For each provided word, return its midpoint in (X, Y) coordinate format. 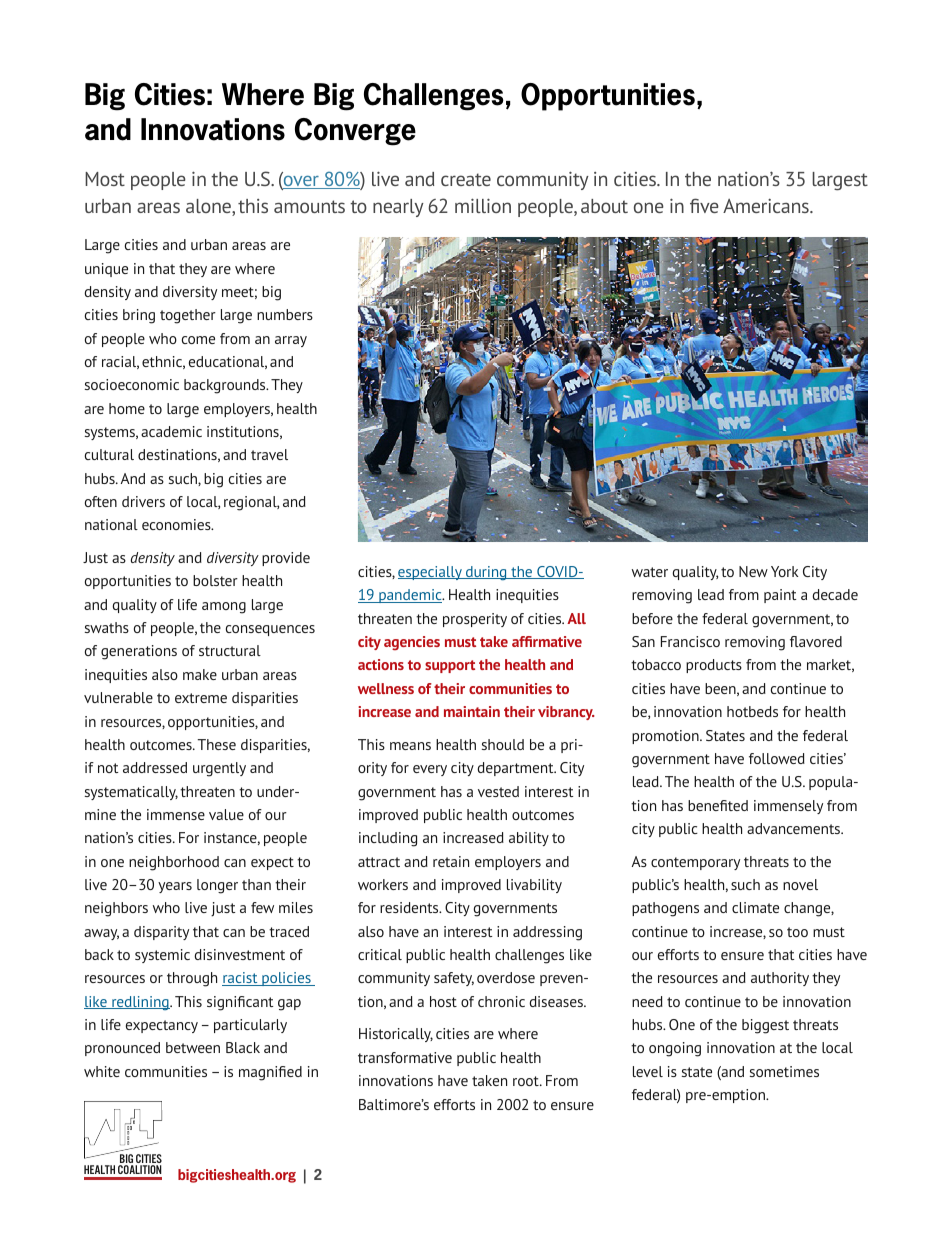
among (224, 608)
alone (209, 207)
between (193, 1047)
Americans (767, 206)
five (704, 205)
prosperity (475, 620)
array (291, 341)
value (226, 814)
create (466, 179)
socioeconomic (132, 384)
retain (451, 861)
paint (780, 596)
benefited (718, 805)
